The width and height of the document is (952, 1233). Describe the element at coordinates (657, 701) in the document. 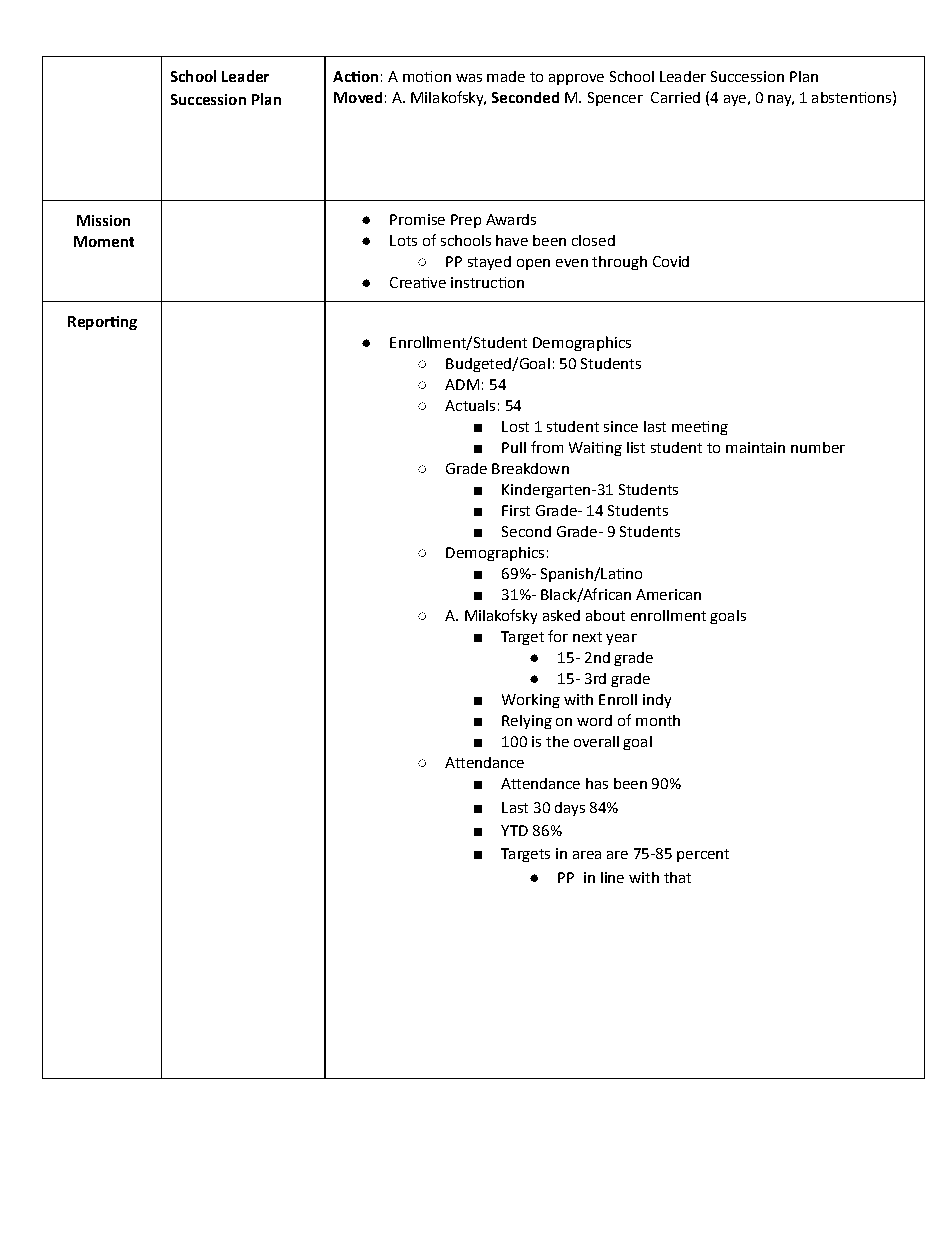

I see `indy` at that location.
